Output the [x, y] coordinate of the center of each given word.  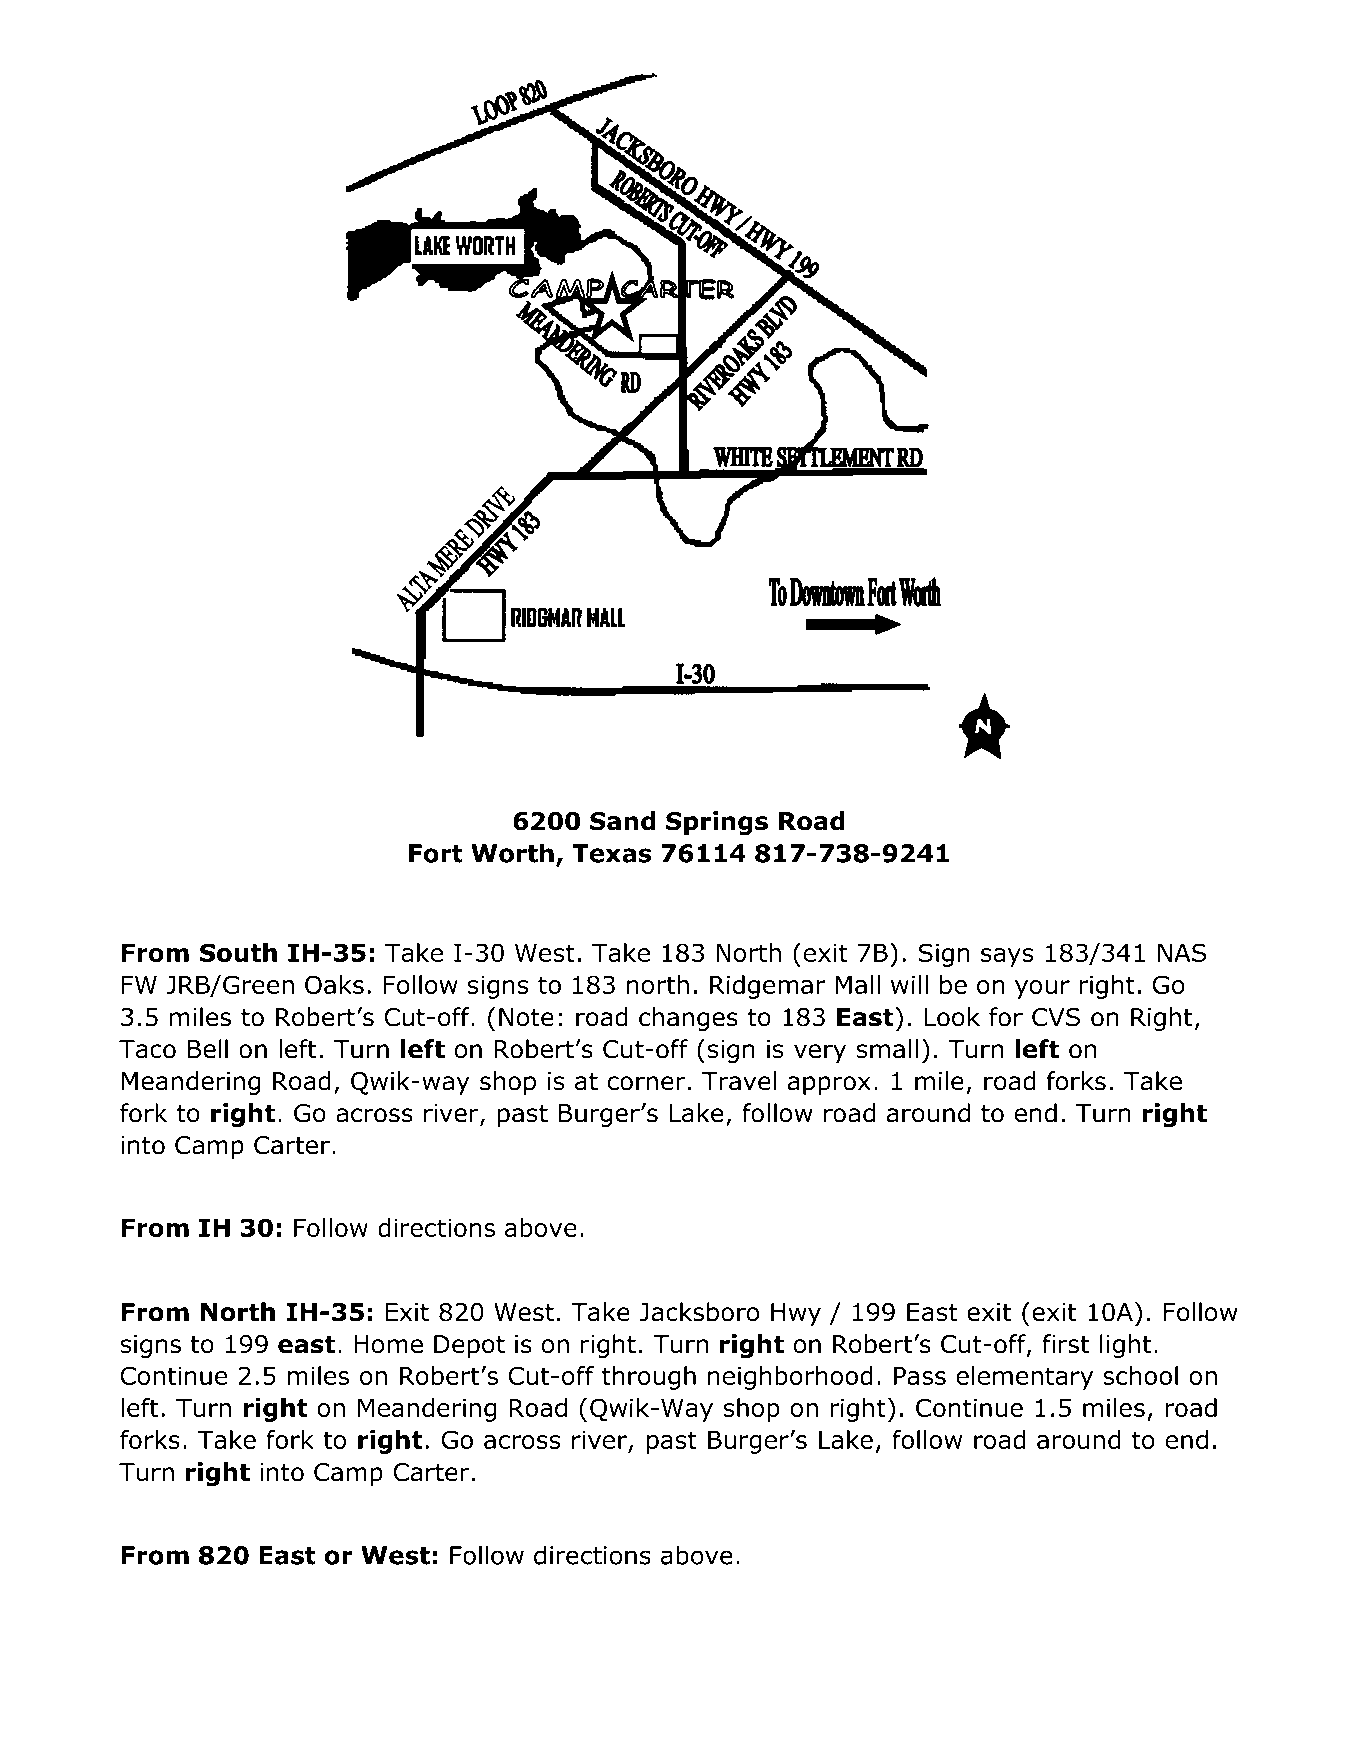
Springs [717, 823]
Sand [622, 821]
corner [646, 1083]
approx [829, 1085]
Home [388, 1344]
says [1007, 957]
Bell [208, 1049]
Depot [469, 1346]
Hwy [796, 1314]
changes [688, 1019]
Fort [436, 853]
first [1065, 1344]
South [238, 952]
